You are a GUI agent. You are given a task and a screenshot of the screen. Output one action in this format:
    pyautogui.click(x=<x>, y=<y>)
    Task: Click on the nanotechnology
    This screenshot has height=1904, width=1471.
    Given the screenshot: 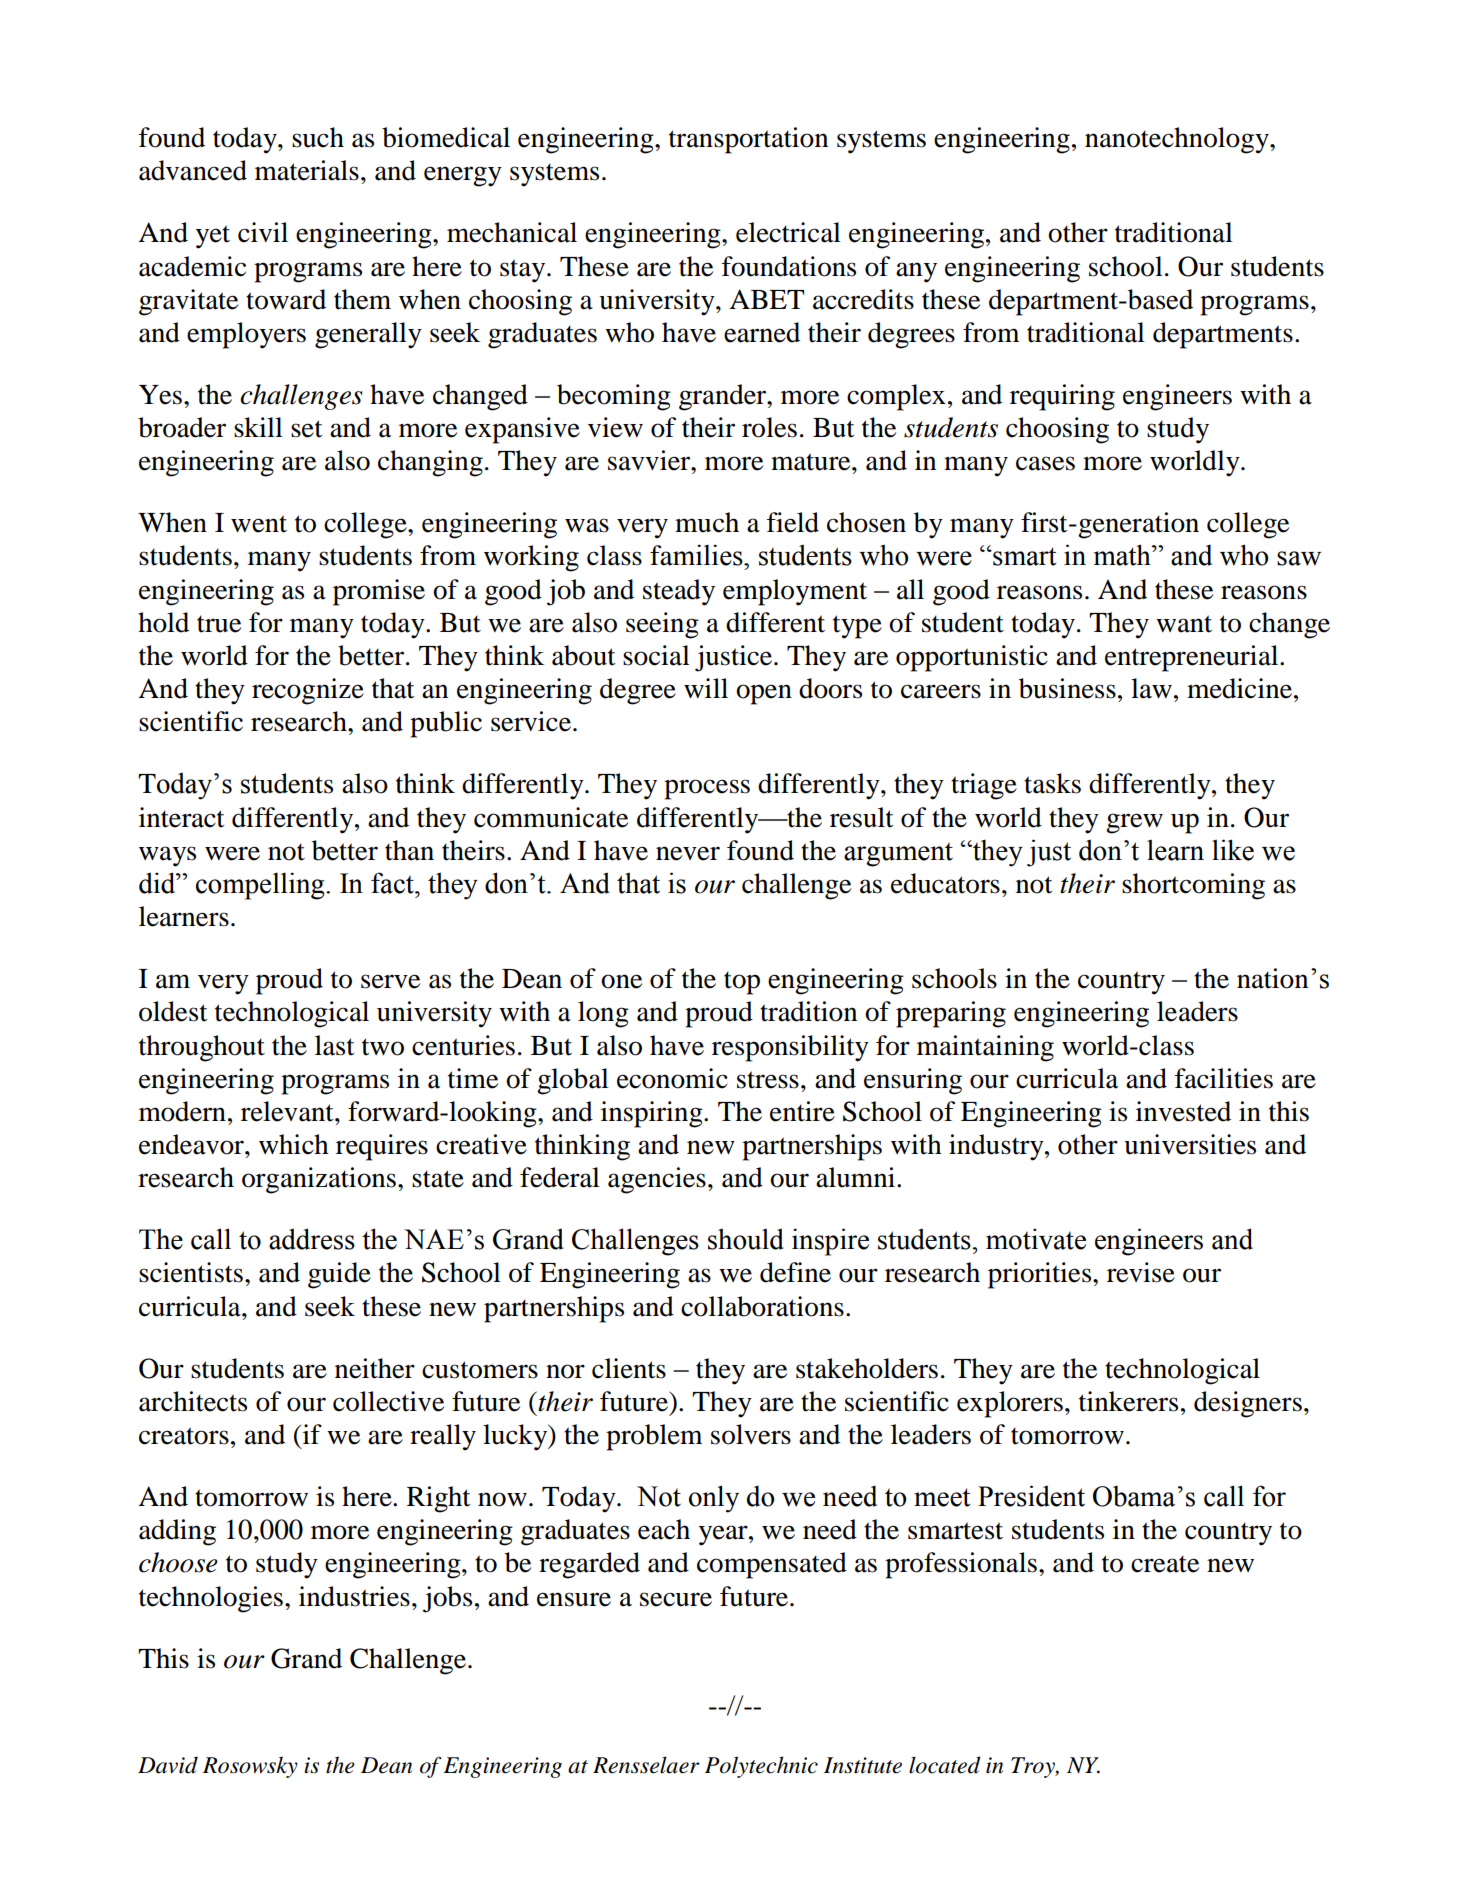 What is the action you would take?
    pyautogui.click(x=1178, y=140)
